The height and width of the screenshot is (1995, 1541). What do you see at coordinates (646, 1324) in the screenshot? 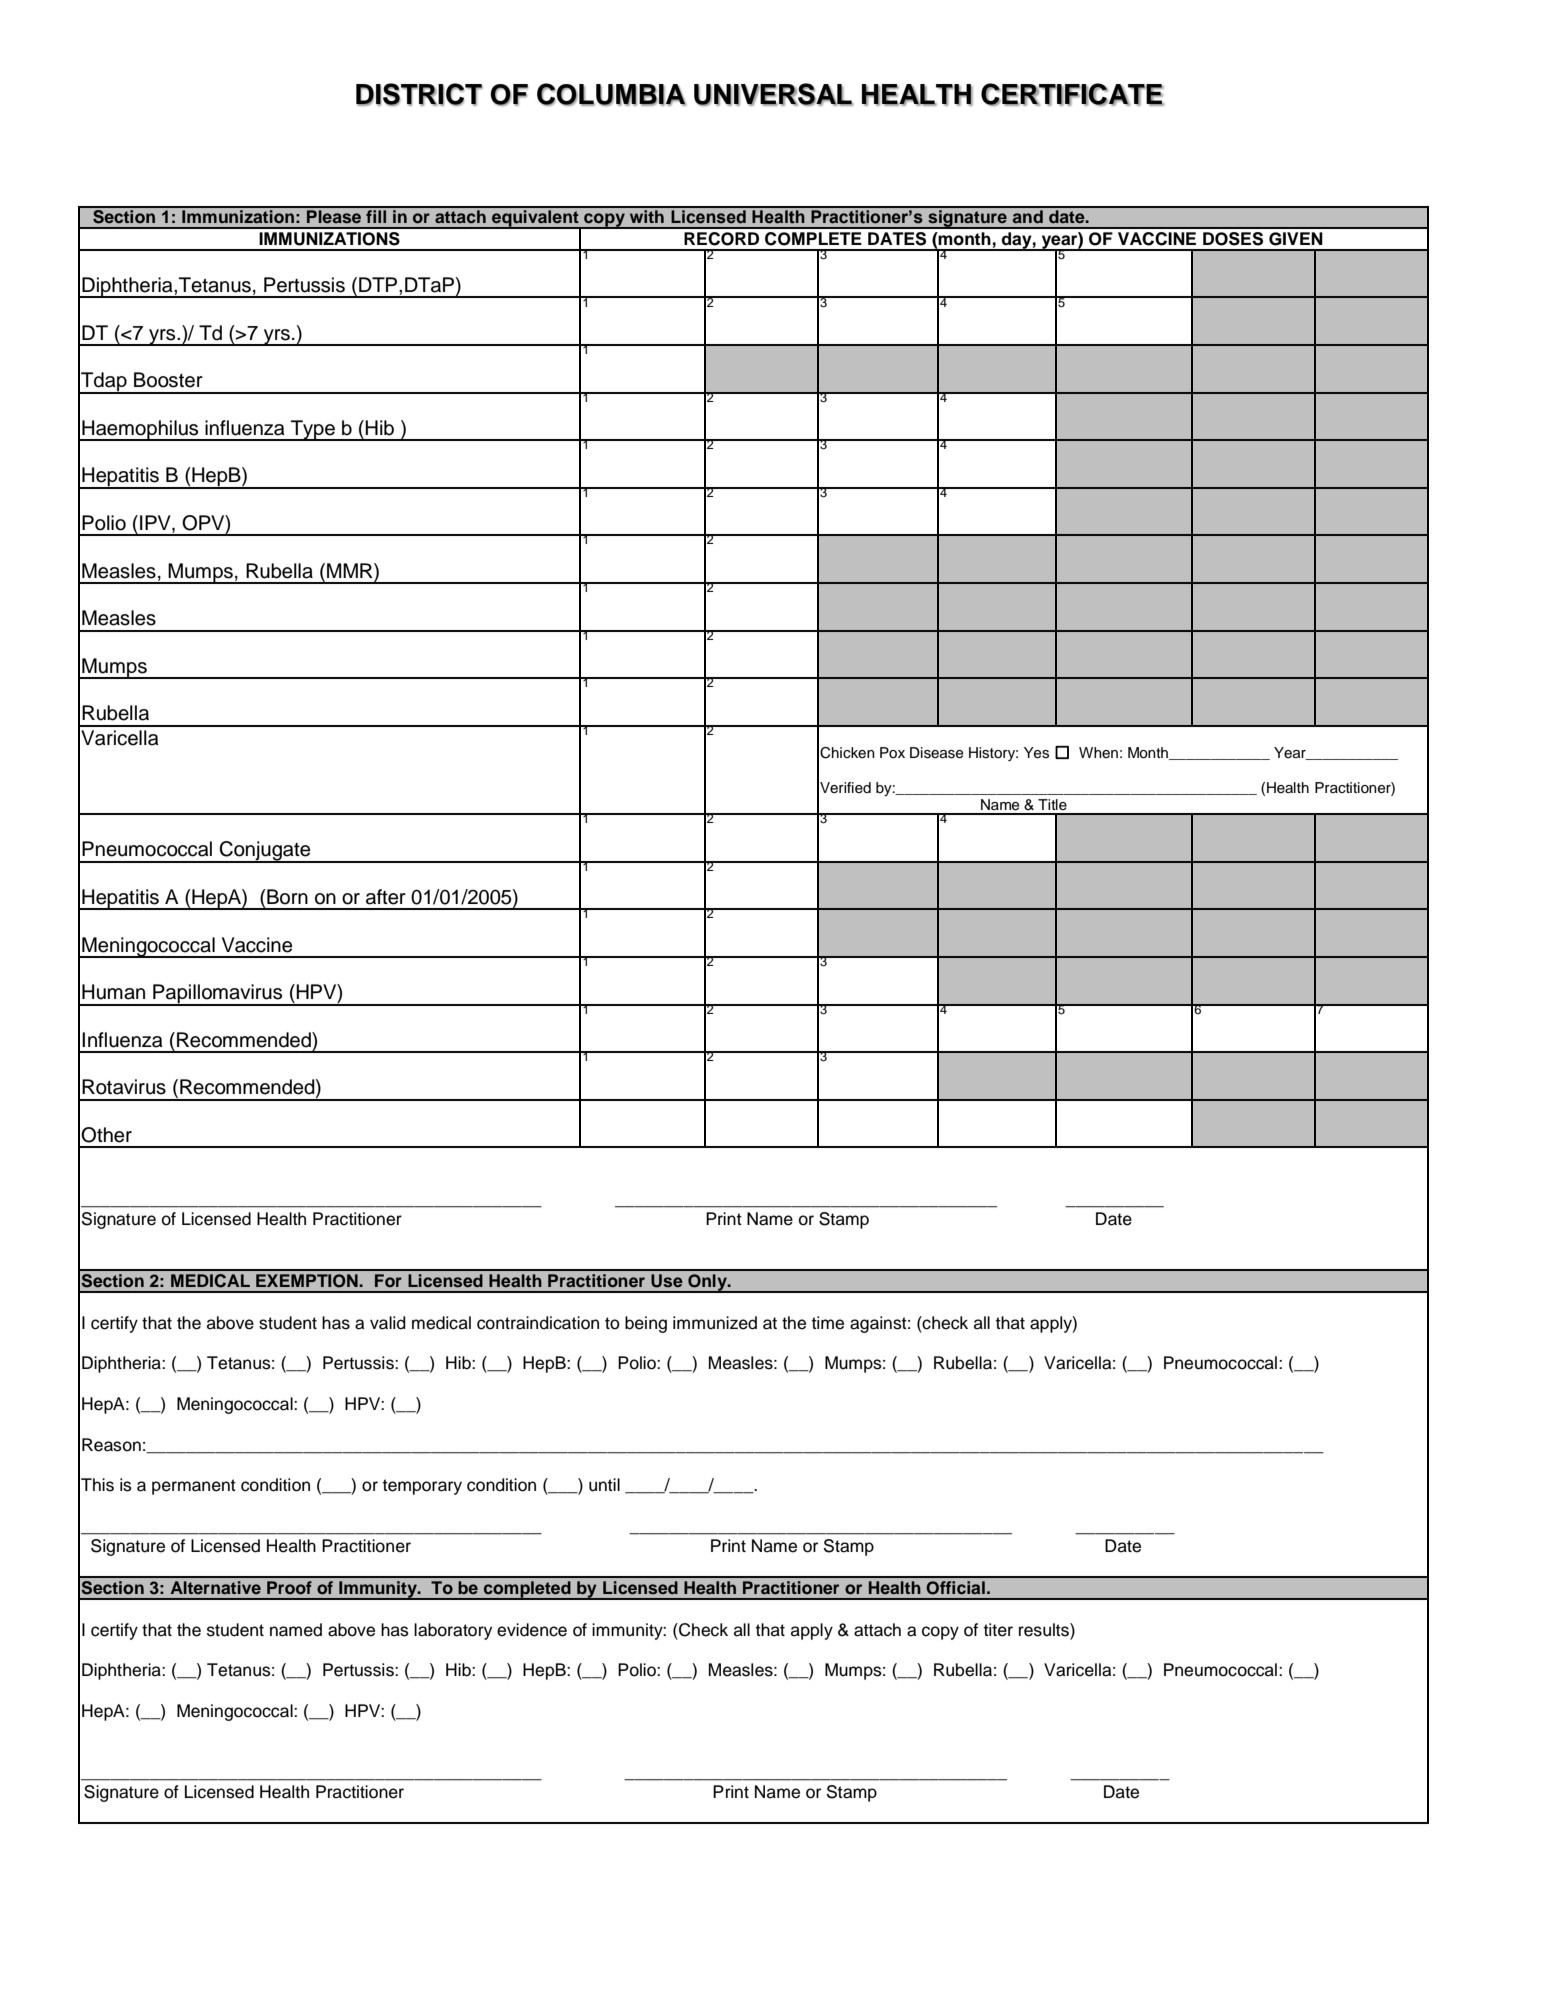
I see `being` at bounding box center [646, 1324].
